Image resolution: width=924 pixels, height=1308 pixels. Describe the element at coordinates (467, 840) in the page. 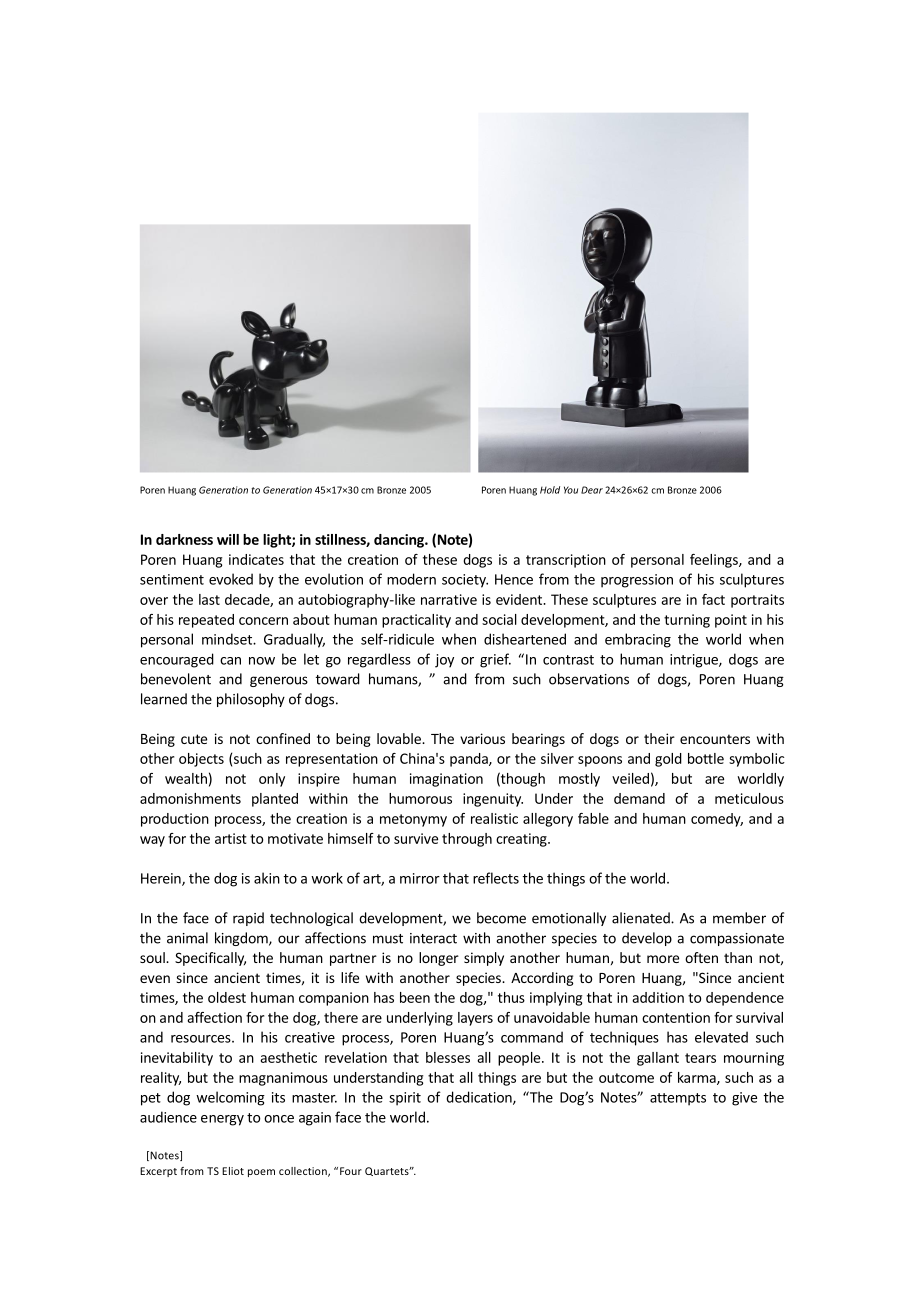

I see `through` at that location.
